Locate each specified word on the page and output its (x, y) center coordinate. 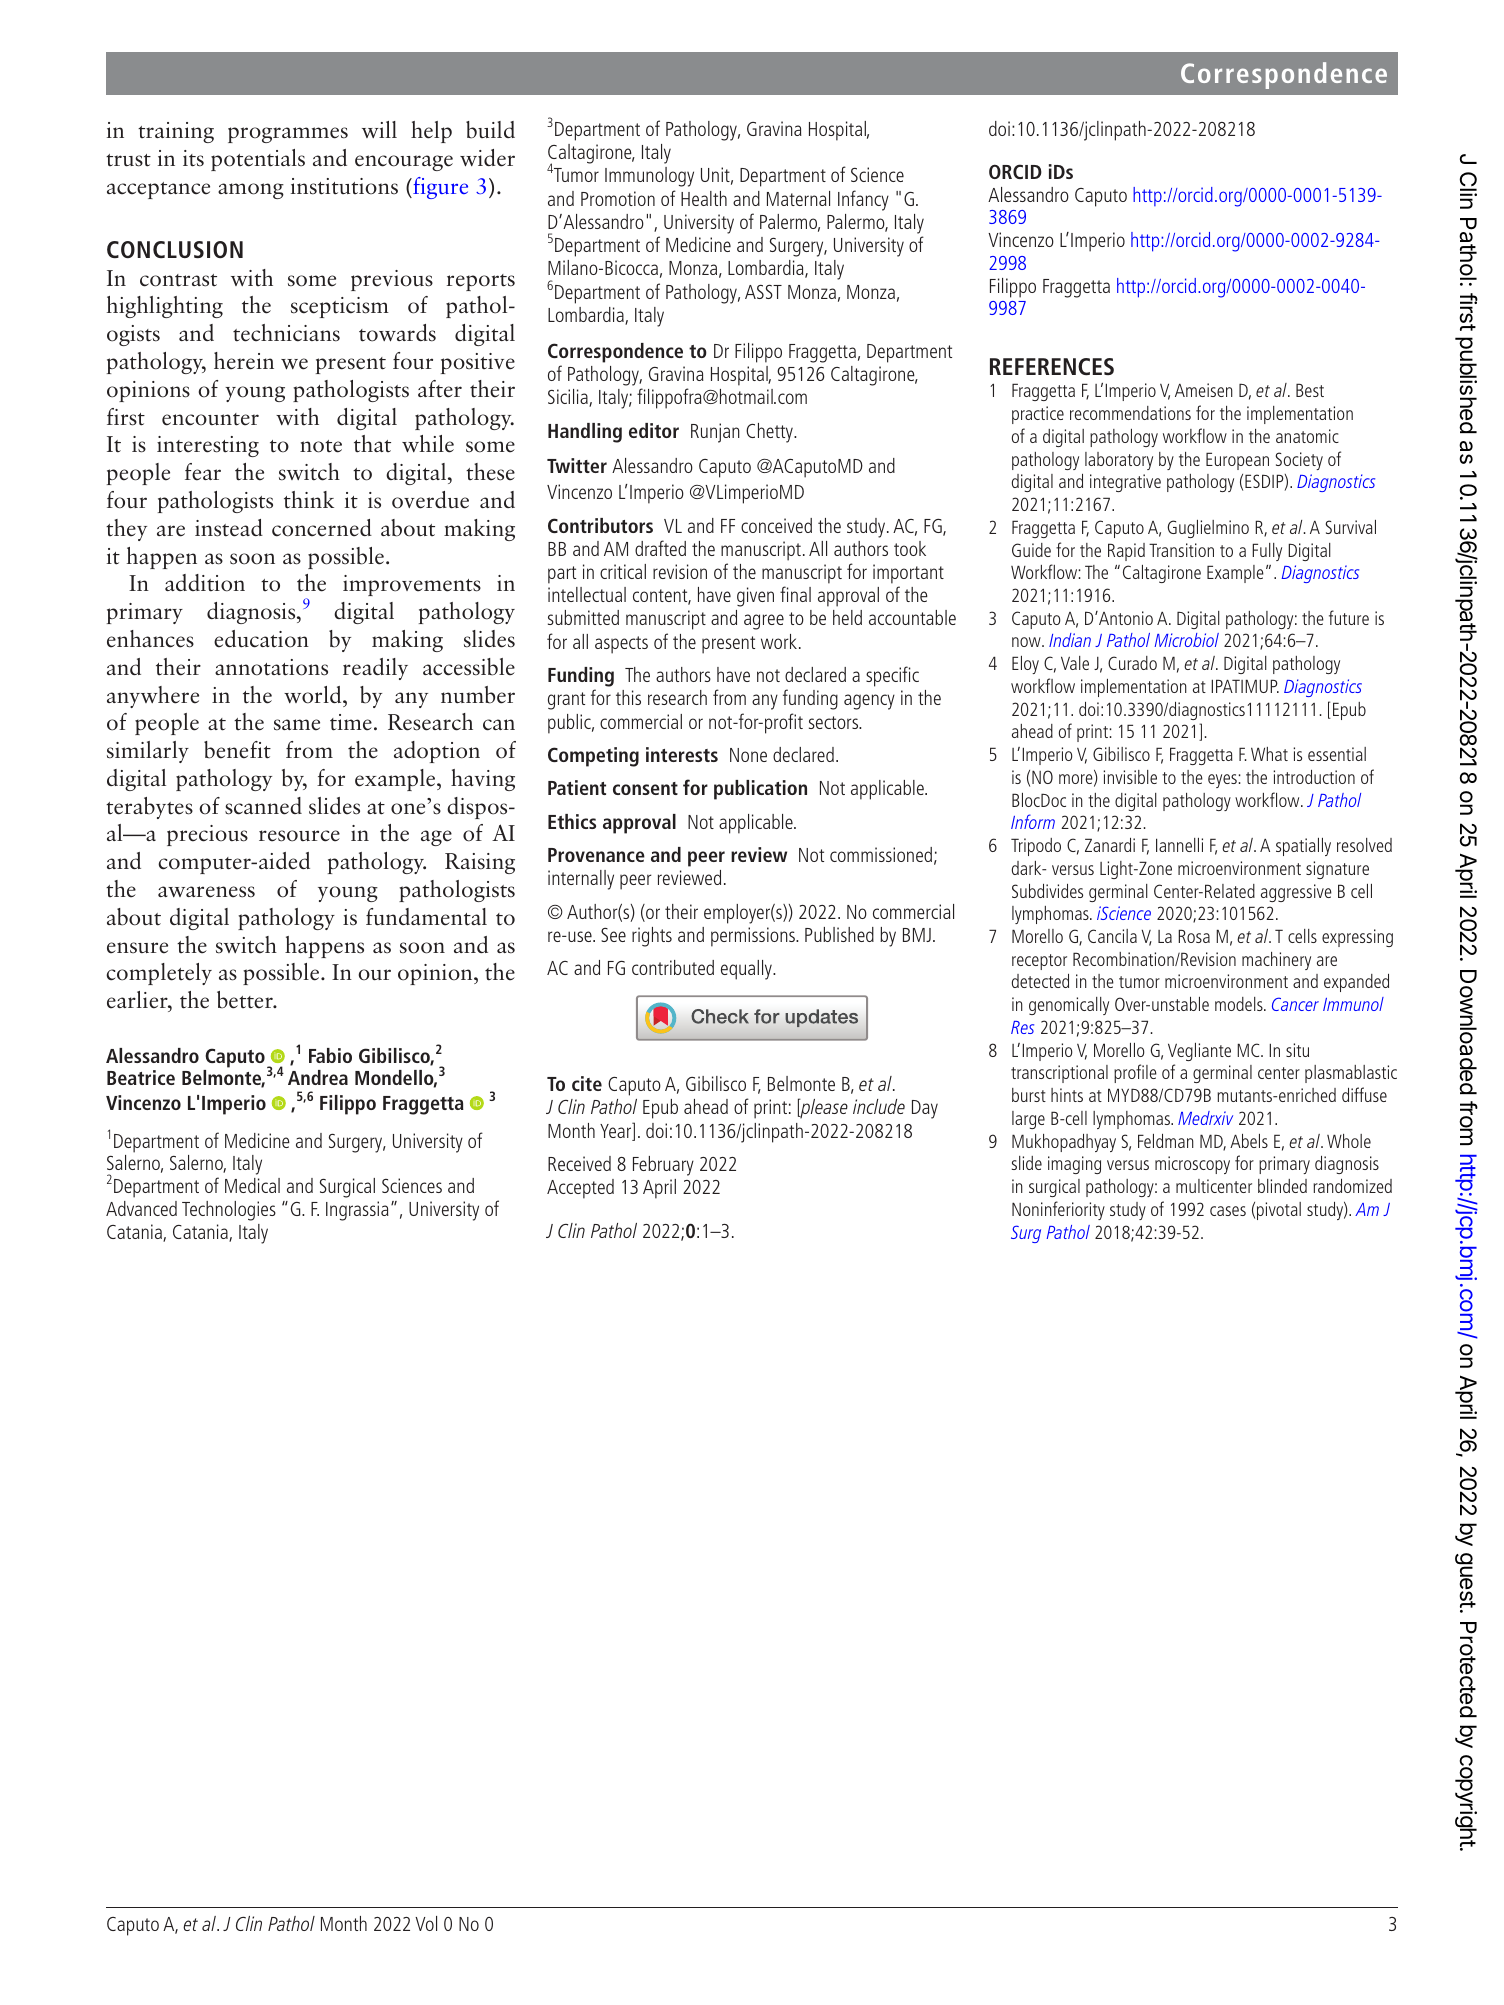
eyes (1222, 781)
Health (704, 198)
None (748, 755)
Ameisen (1204, 390)
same (297, 725)
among (251, 191)
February (663, 1166)
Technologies (229, 1211)
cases (1228, 1211)
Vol (426, 1923)
